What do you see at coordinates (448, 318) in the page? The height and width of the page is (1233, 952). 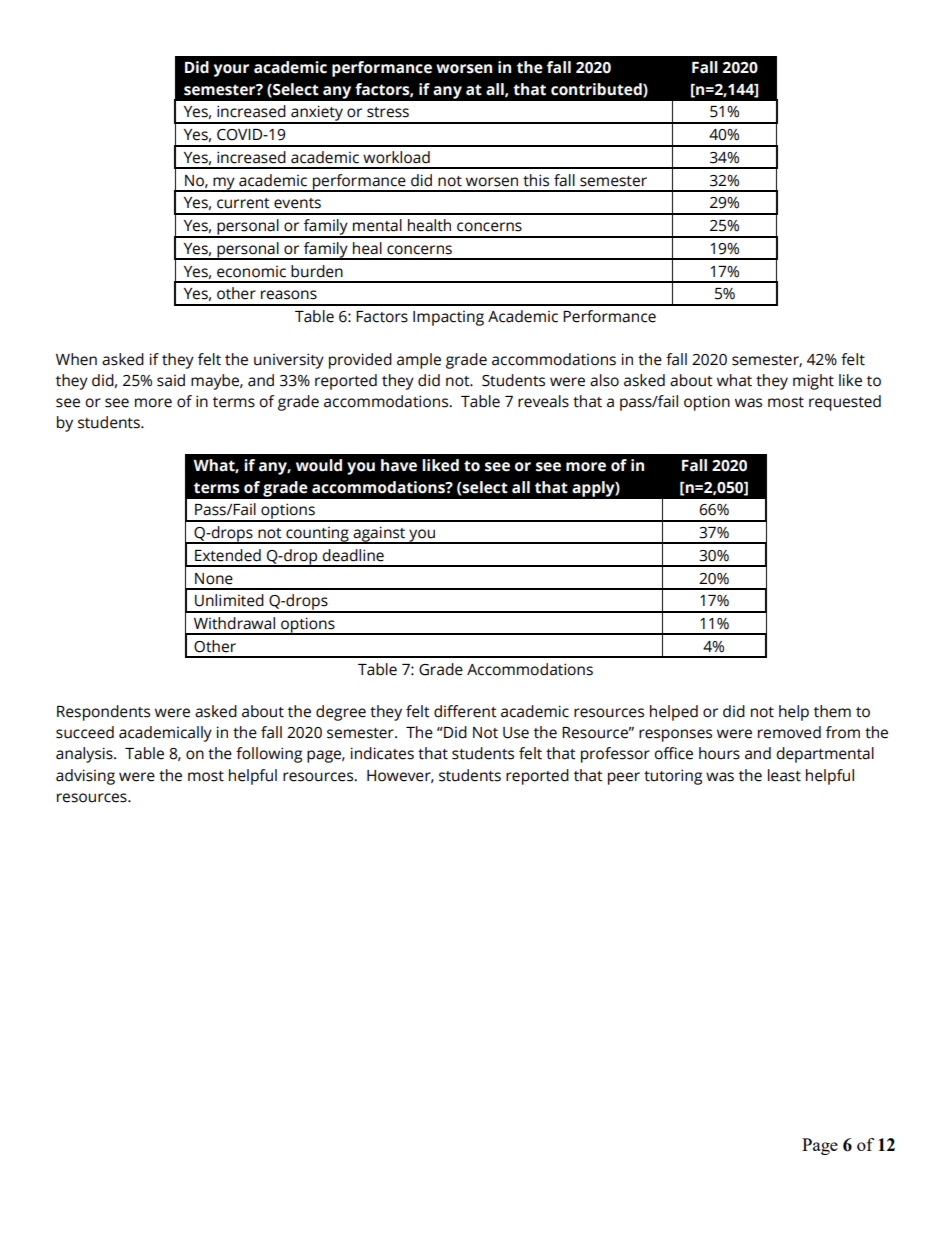 I see `Impacting` at bounding box center [448, 318].
